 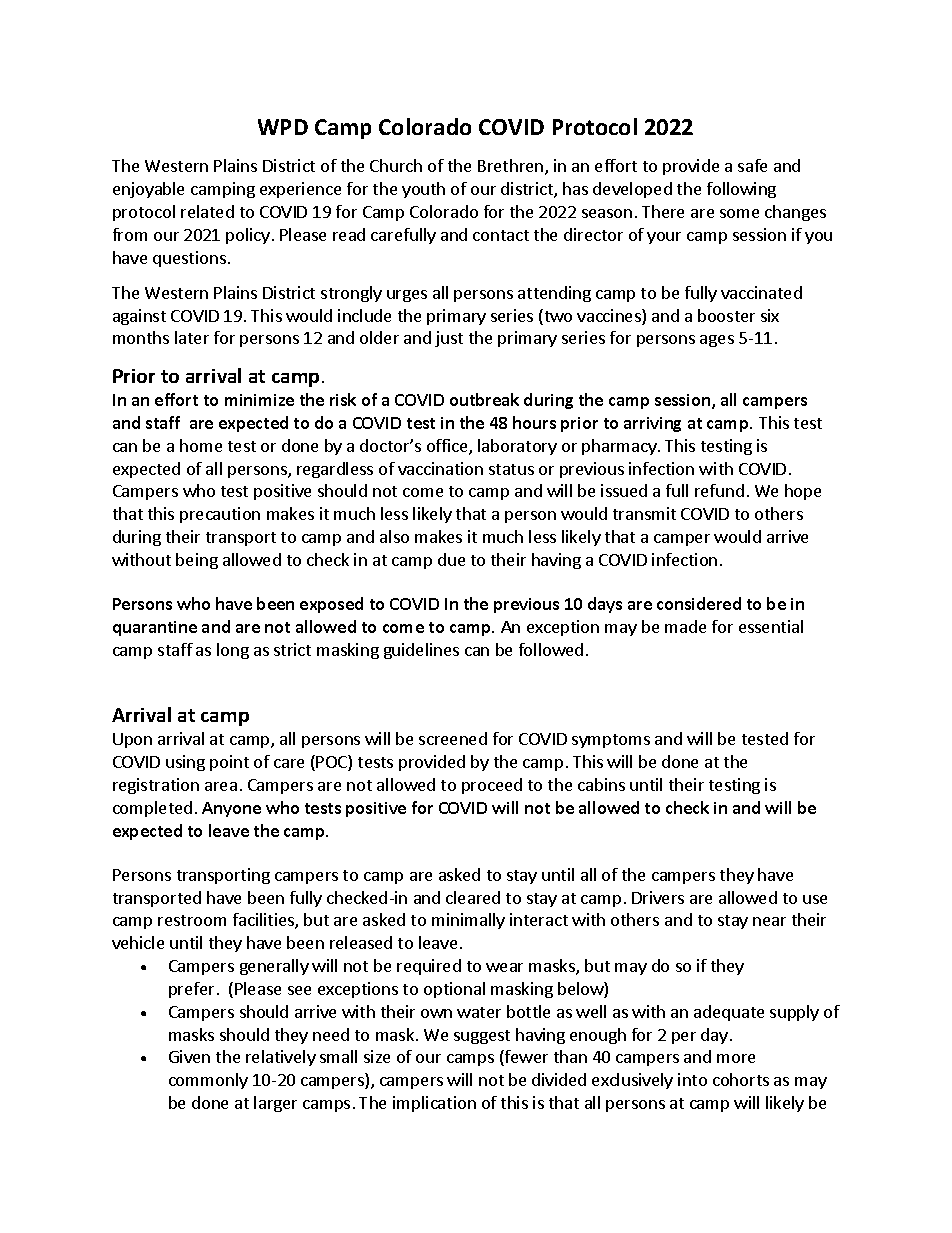 I want to click on following, so click(x=741, y=190).
